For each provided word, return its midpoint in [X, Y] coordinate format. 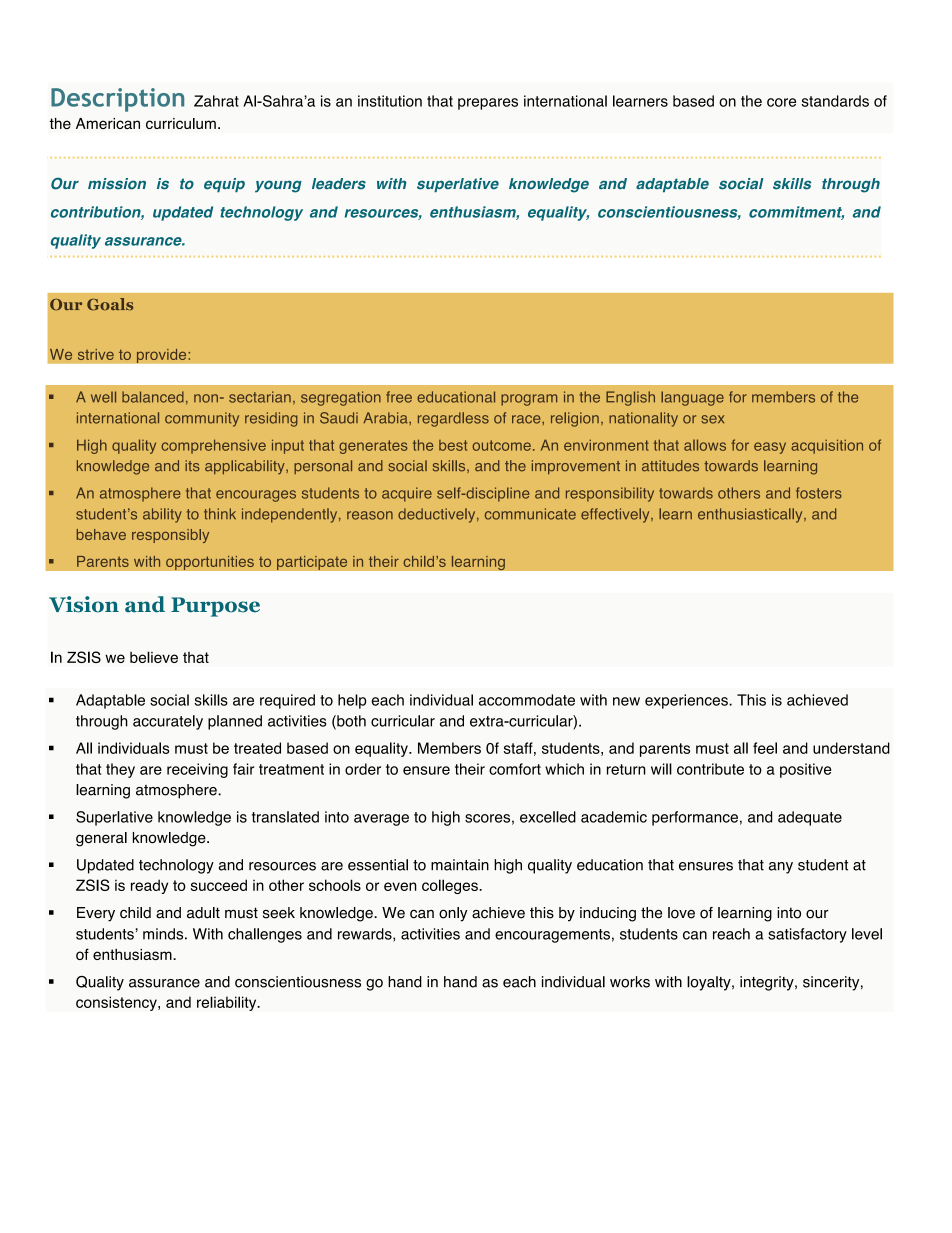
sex [712, 419]
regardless [453, 419]
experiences [687, 701]
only [453, 914]
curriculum [181, 123]
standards [835, 101]
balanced [153, 397]
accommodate [527, 700]
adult [203, 913]
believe [154, 657]
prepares [488, 104]
